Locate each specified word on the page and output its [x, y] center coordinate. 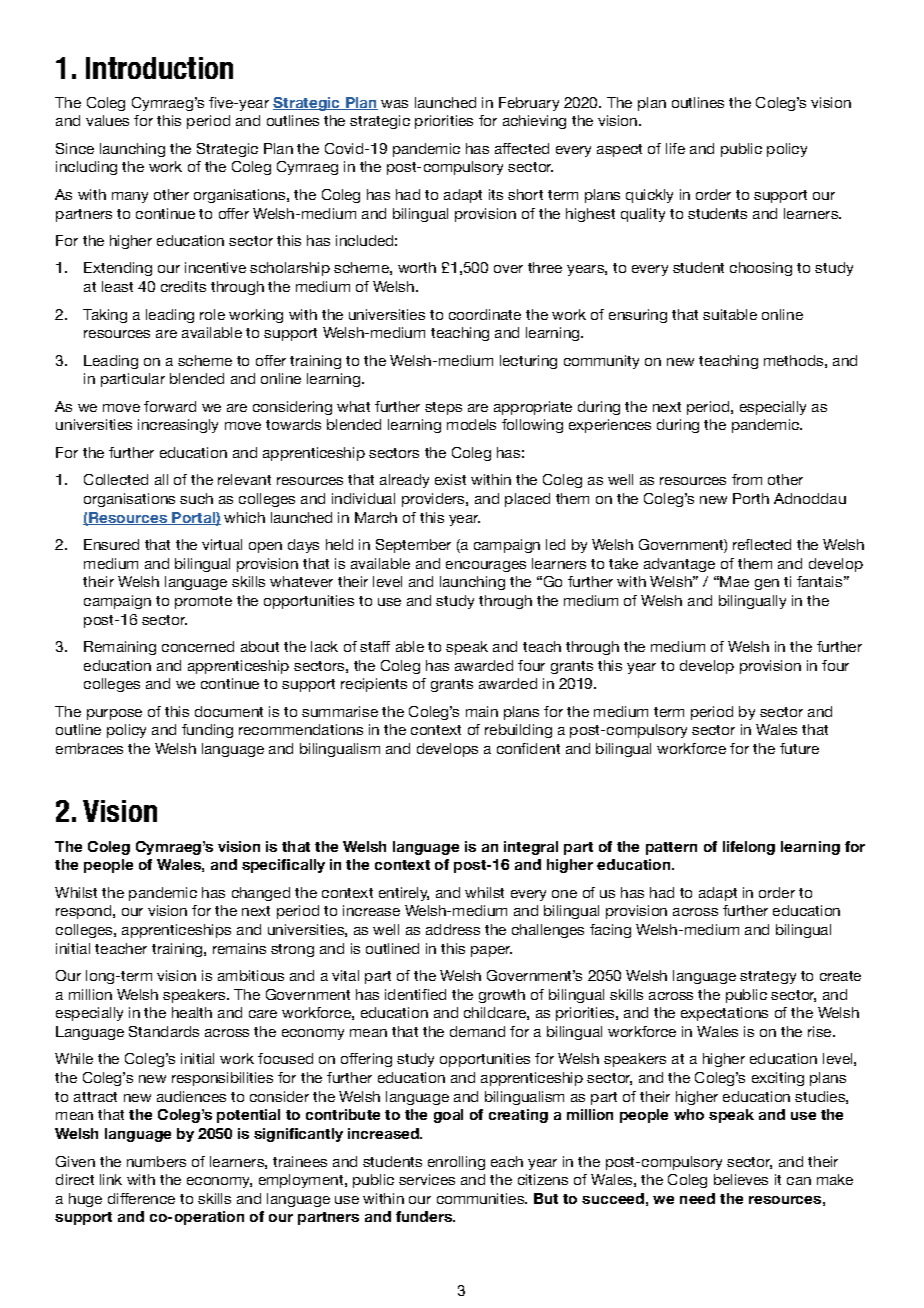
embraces [89, 748]
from [747, 479]
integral [531, 848]
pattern [671, 848]
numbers [156, 1161]
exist [450, 479]
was [394, 104]
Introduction [159, 68]
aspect [619, 150]
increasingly [178, 426]
